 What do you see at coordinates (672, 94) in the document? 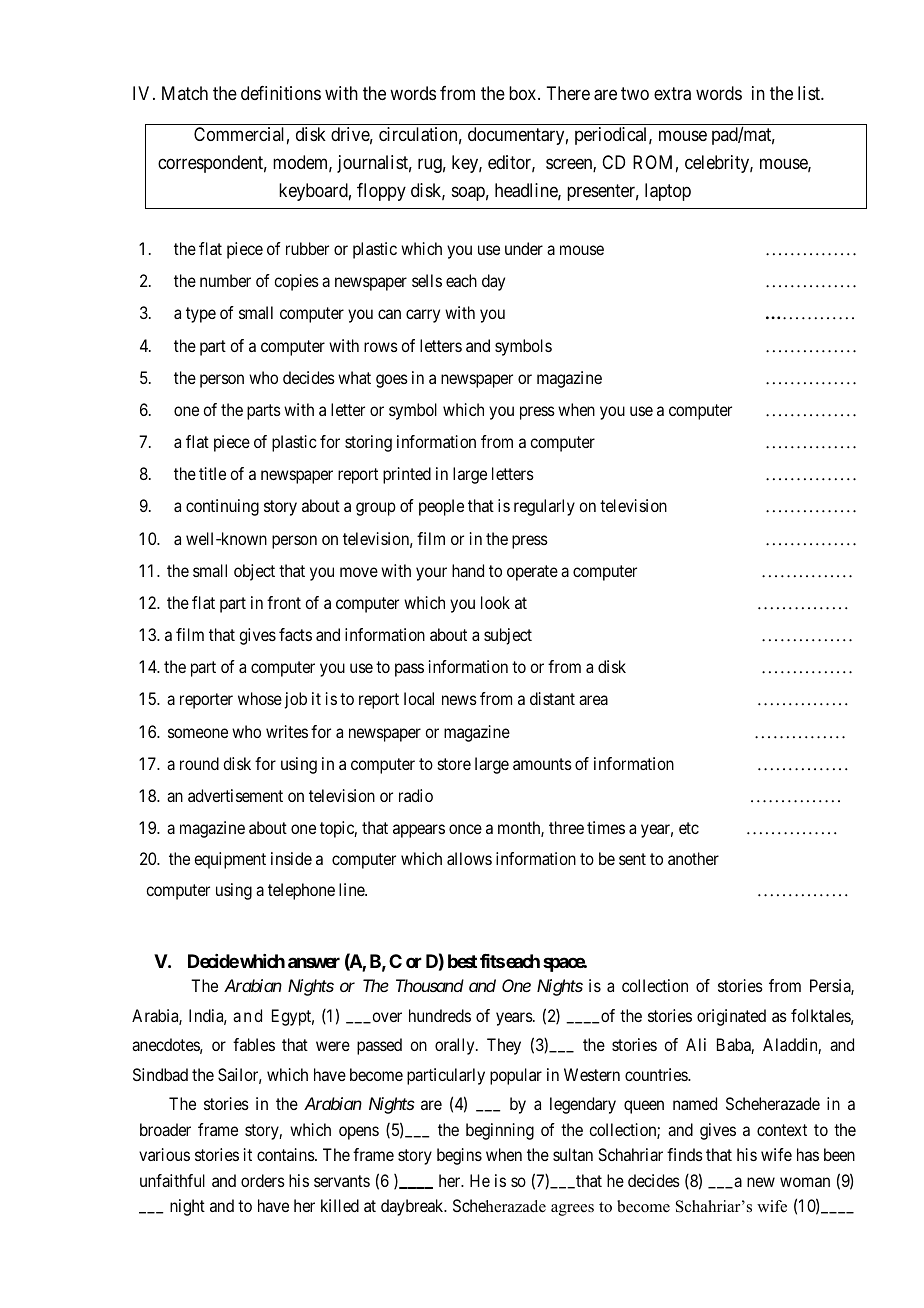
I see `extra` at bounding box center [672, 94].
